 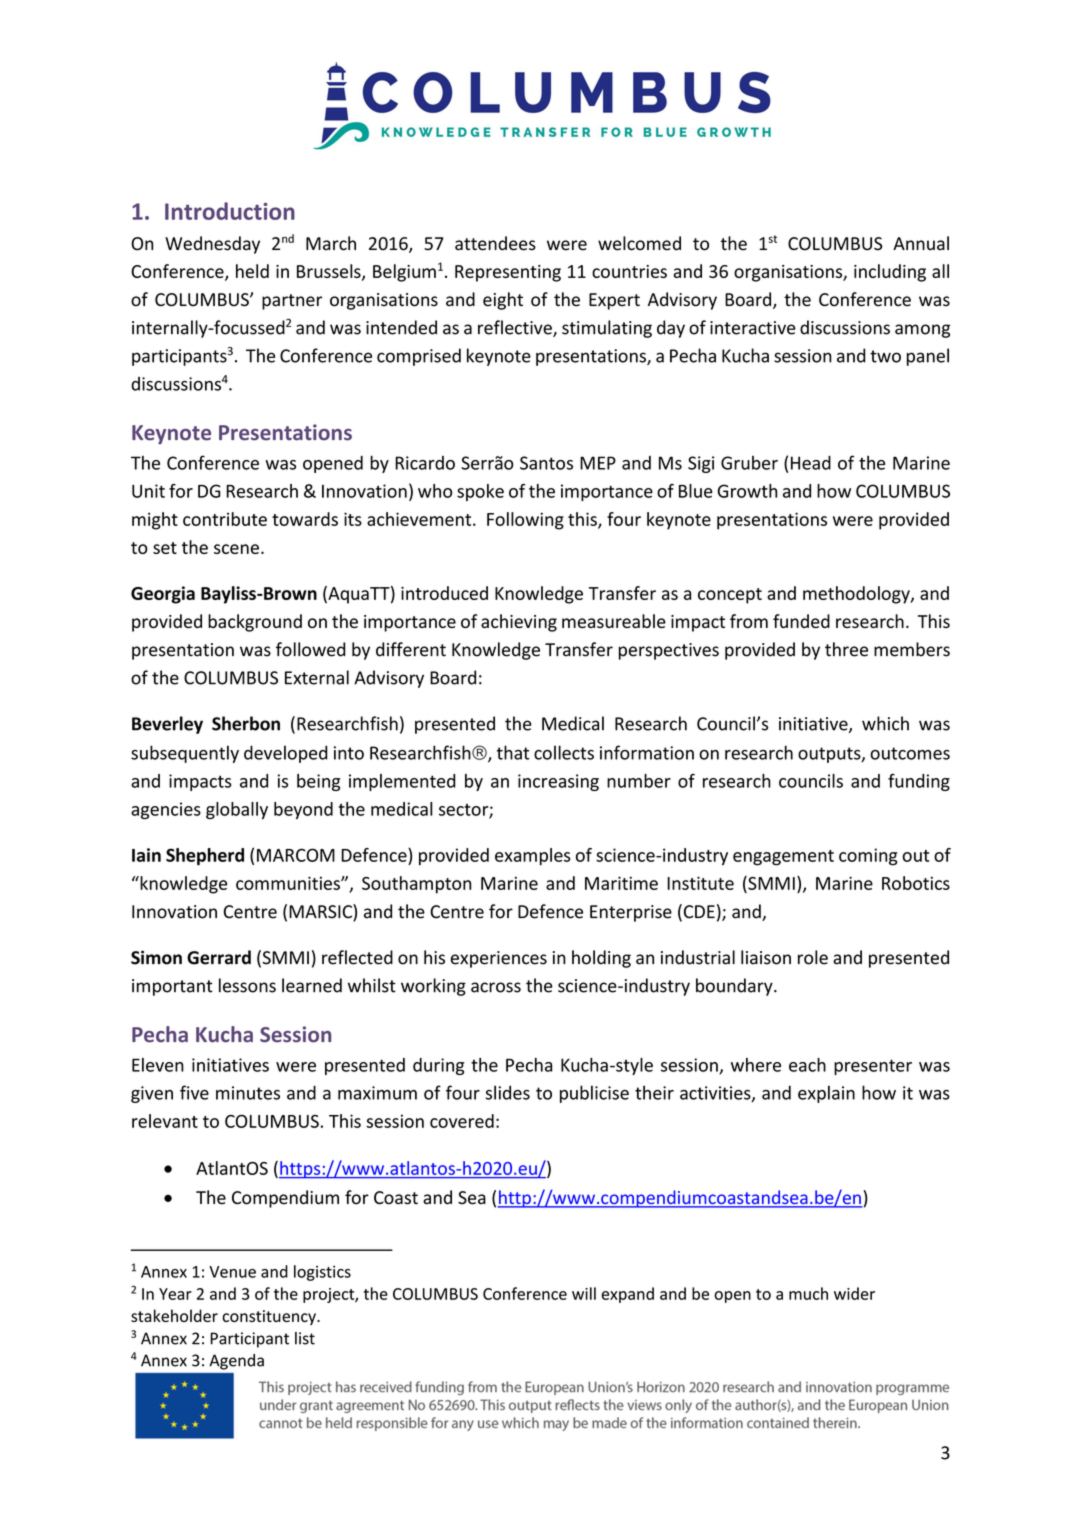 I want to click on globally, so click(x=237, y=810).
